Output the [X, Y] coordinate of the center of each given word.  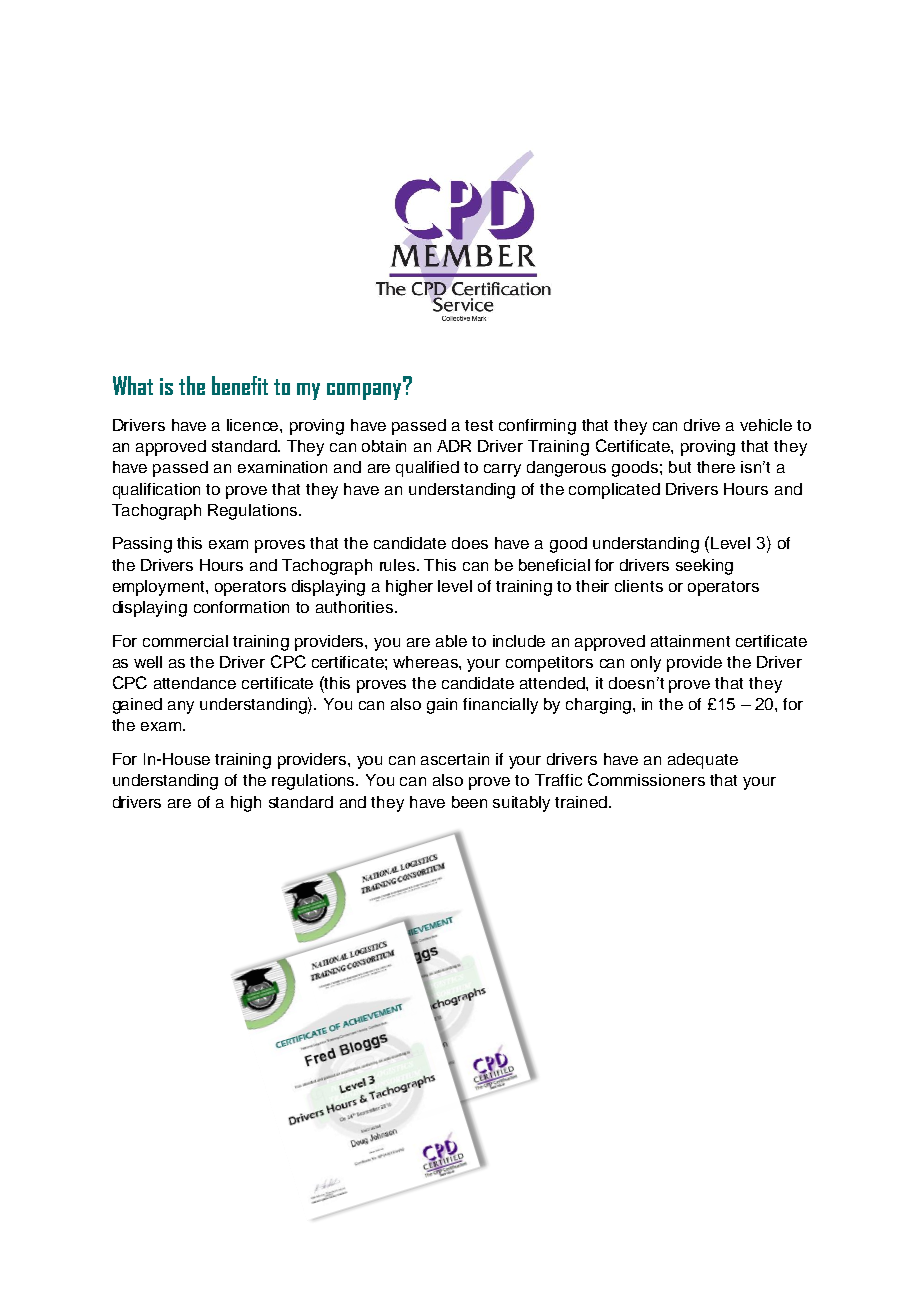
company [365, 390]
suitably [521, 804]
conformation [241, 607]
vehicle [766, 425]
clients [639, 586]
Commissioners [646, 779]
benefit [240, 385]
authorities [356, 607]
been [469, 802]
